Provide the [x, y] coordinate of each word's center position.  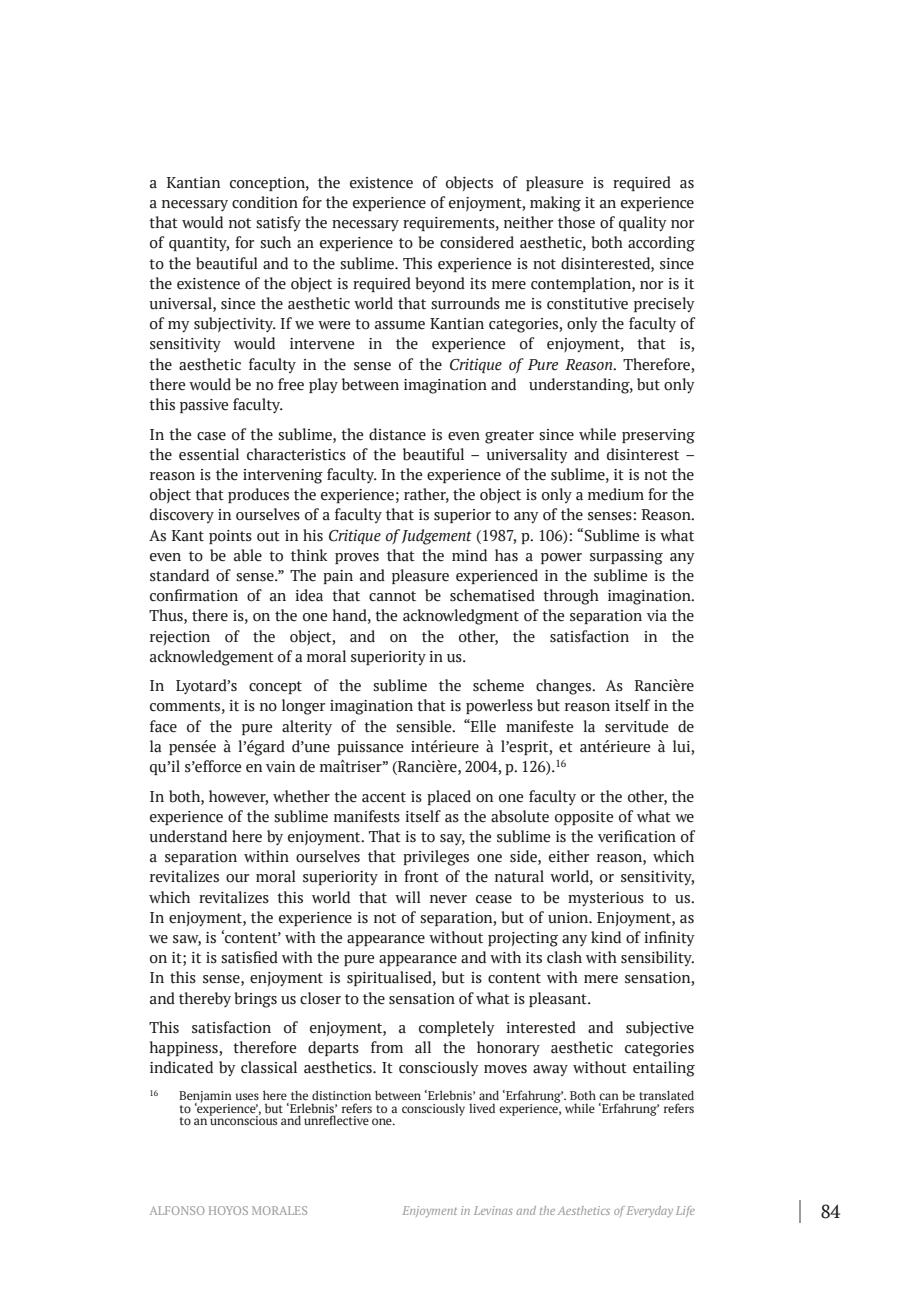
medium [616, 494]
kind [606, 937]
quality [643, 224]
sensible [425, 726]
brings [255, 1000]
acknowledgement [212, 658]
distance [397, 434]
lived [482, 1108]
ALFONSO [177, 1210]
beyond [440, 285]
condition [265, 202]
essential [209, 454]
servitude [636, 726]
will [408, 897]
